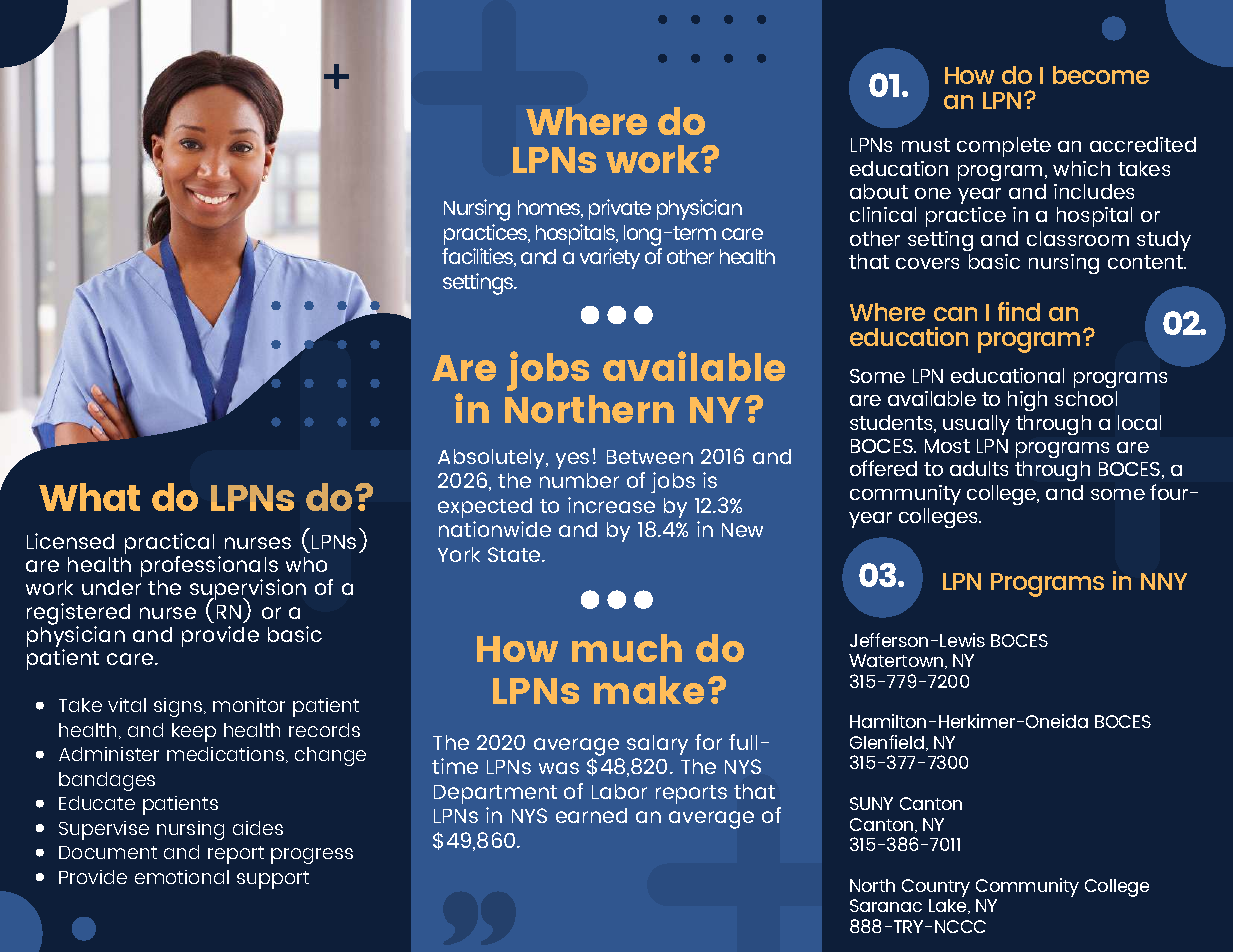  What do you see at coordinates (1027, 401) in the document?
I see `high` at bounding box center [1027, 401].
